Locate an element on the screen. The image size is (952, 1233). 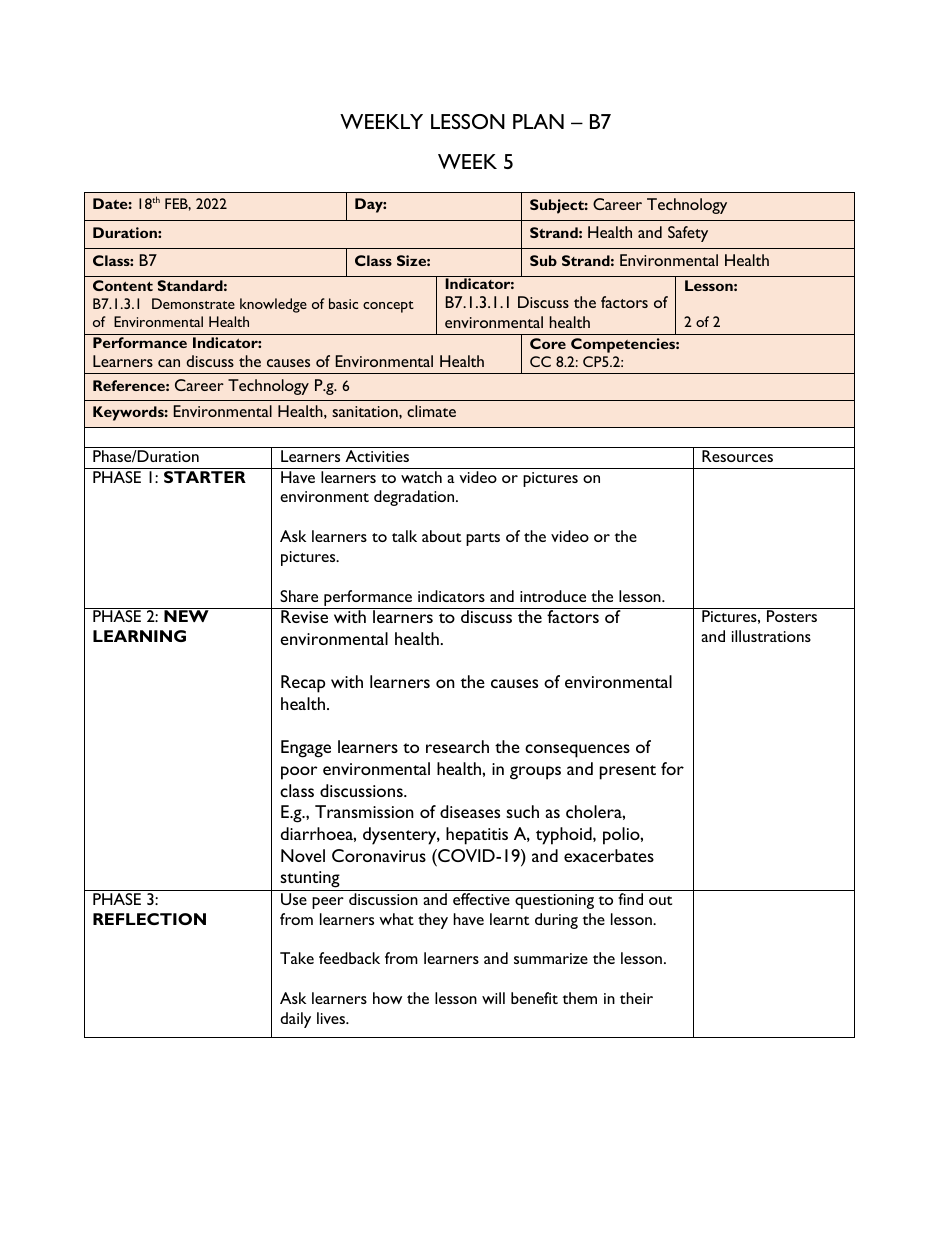
watch is located at coordinates (421, 477).
